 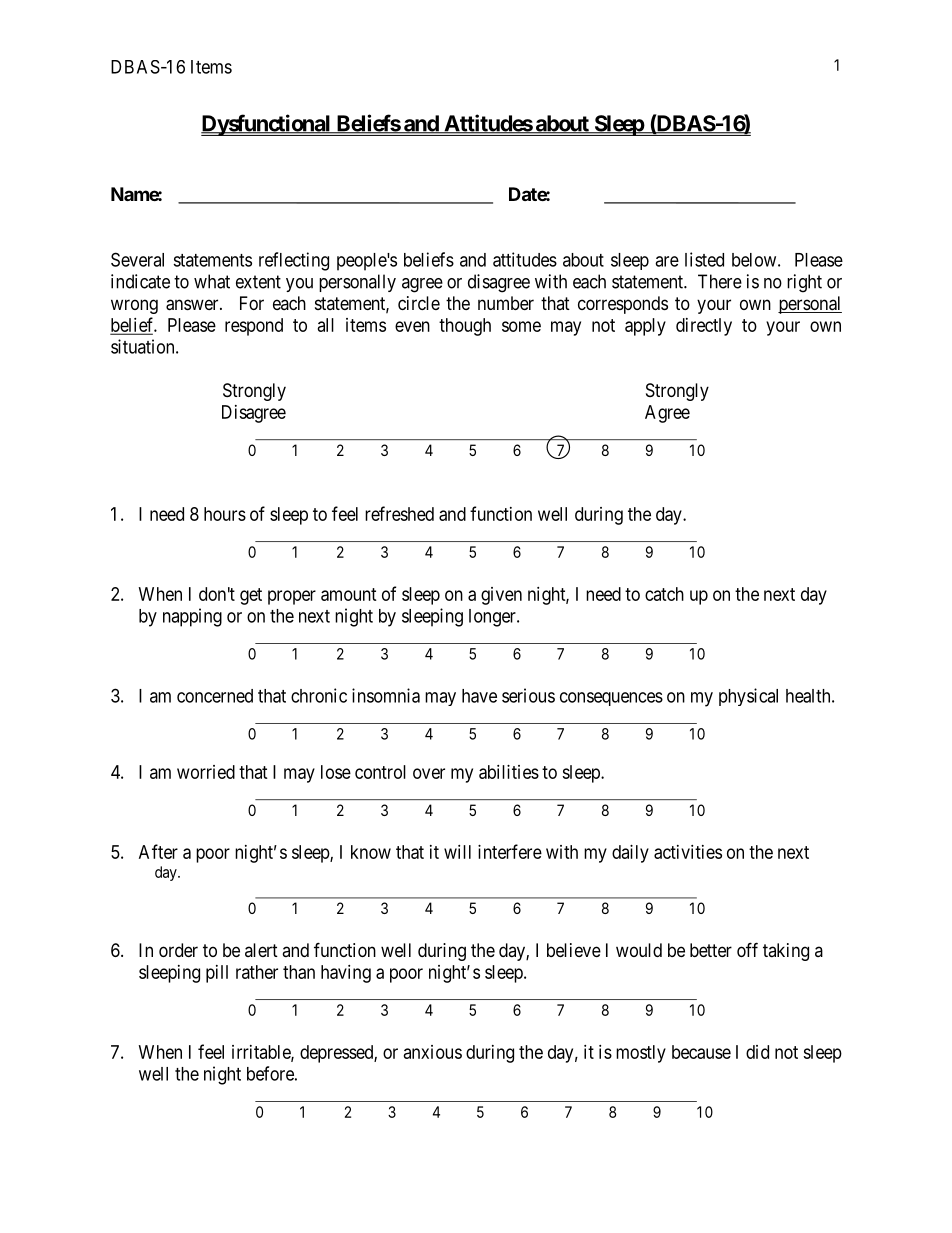 What do you see at coordinates (704, 327) in the screenshot?
I see `directly` at bounding box center [704, 327].
